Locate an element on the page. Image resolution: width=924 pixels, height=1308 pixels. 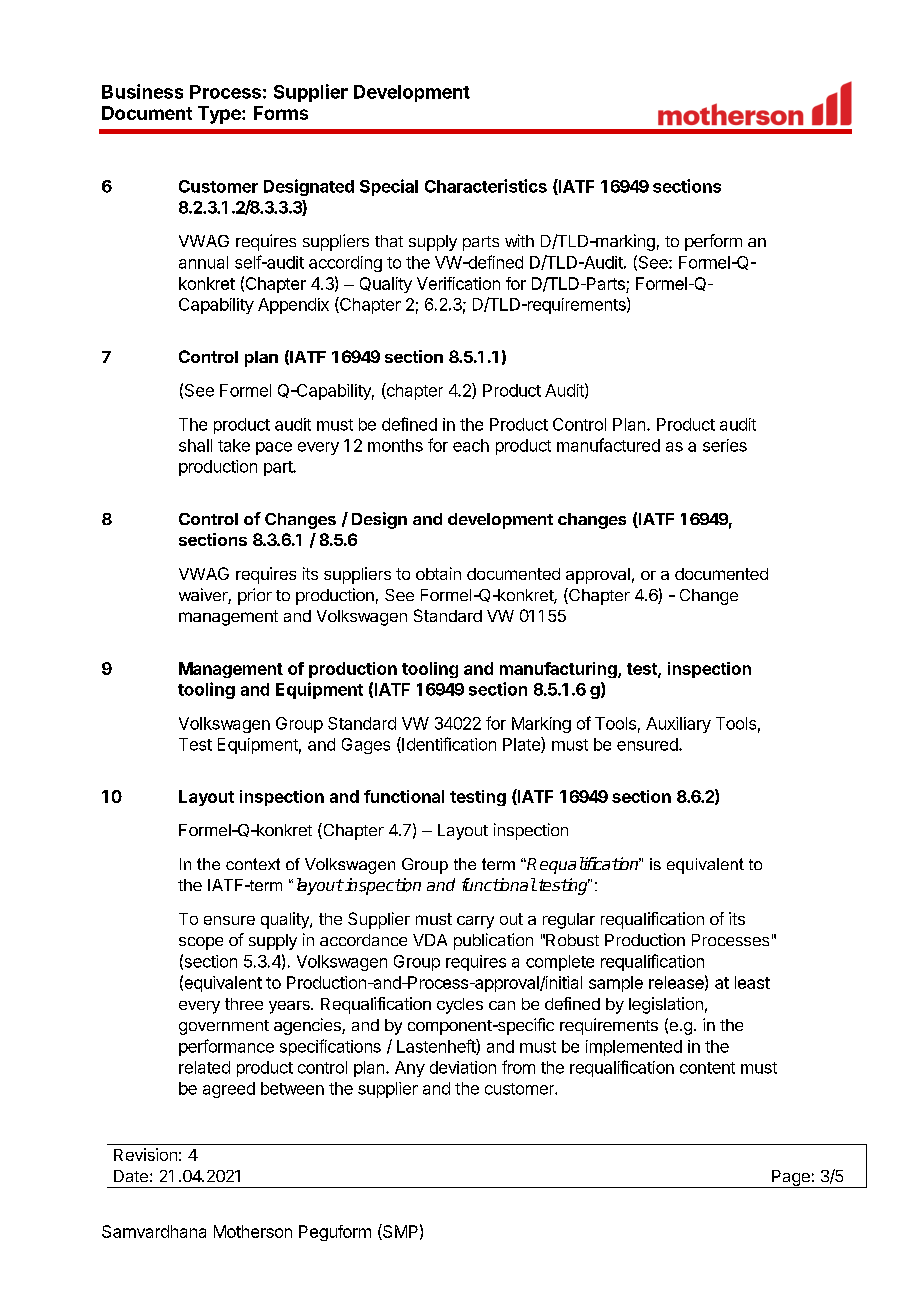
obtain is located at coordinates (438, 573).
